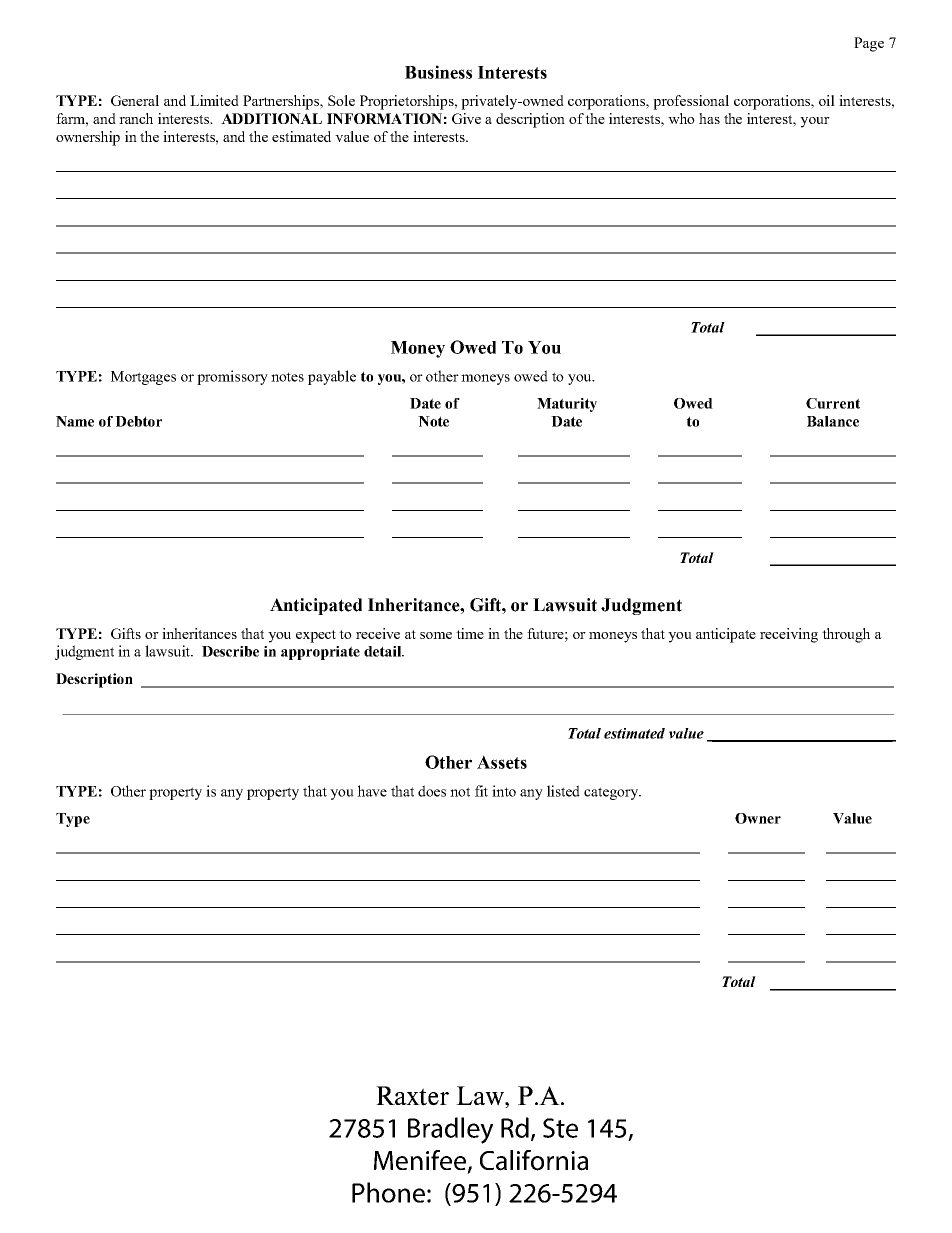 The image size is (952, 1233). Describe the element at coordinates (827, 100) in the document. I see `oil` at that location.
